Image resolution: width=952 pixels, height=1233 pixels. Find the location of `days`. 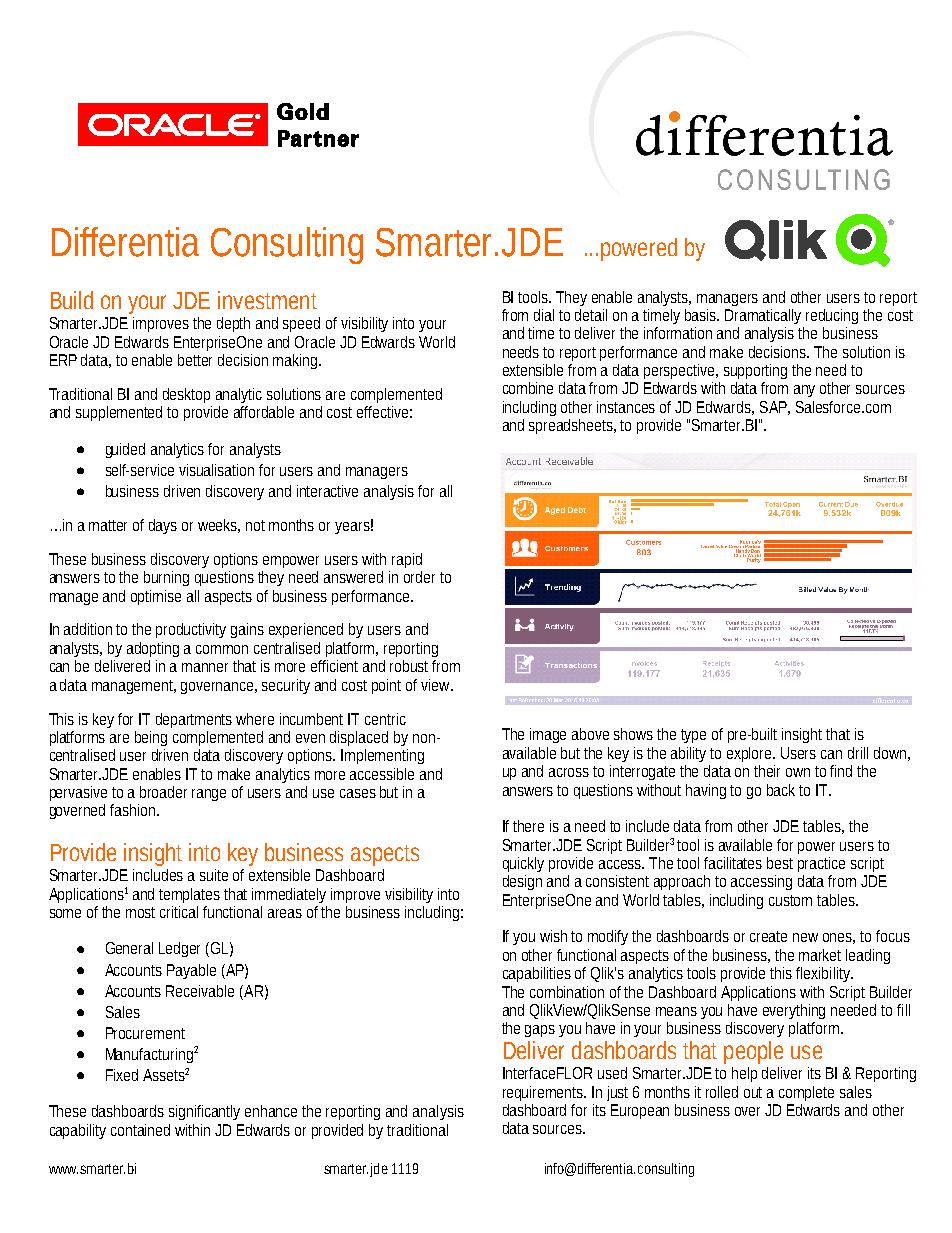

days is located at coordinates (163, 526).
